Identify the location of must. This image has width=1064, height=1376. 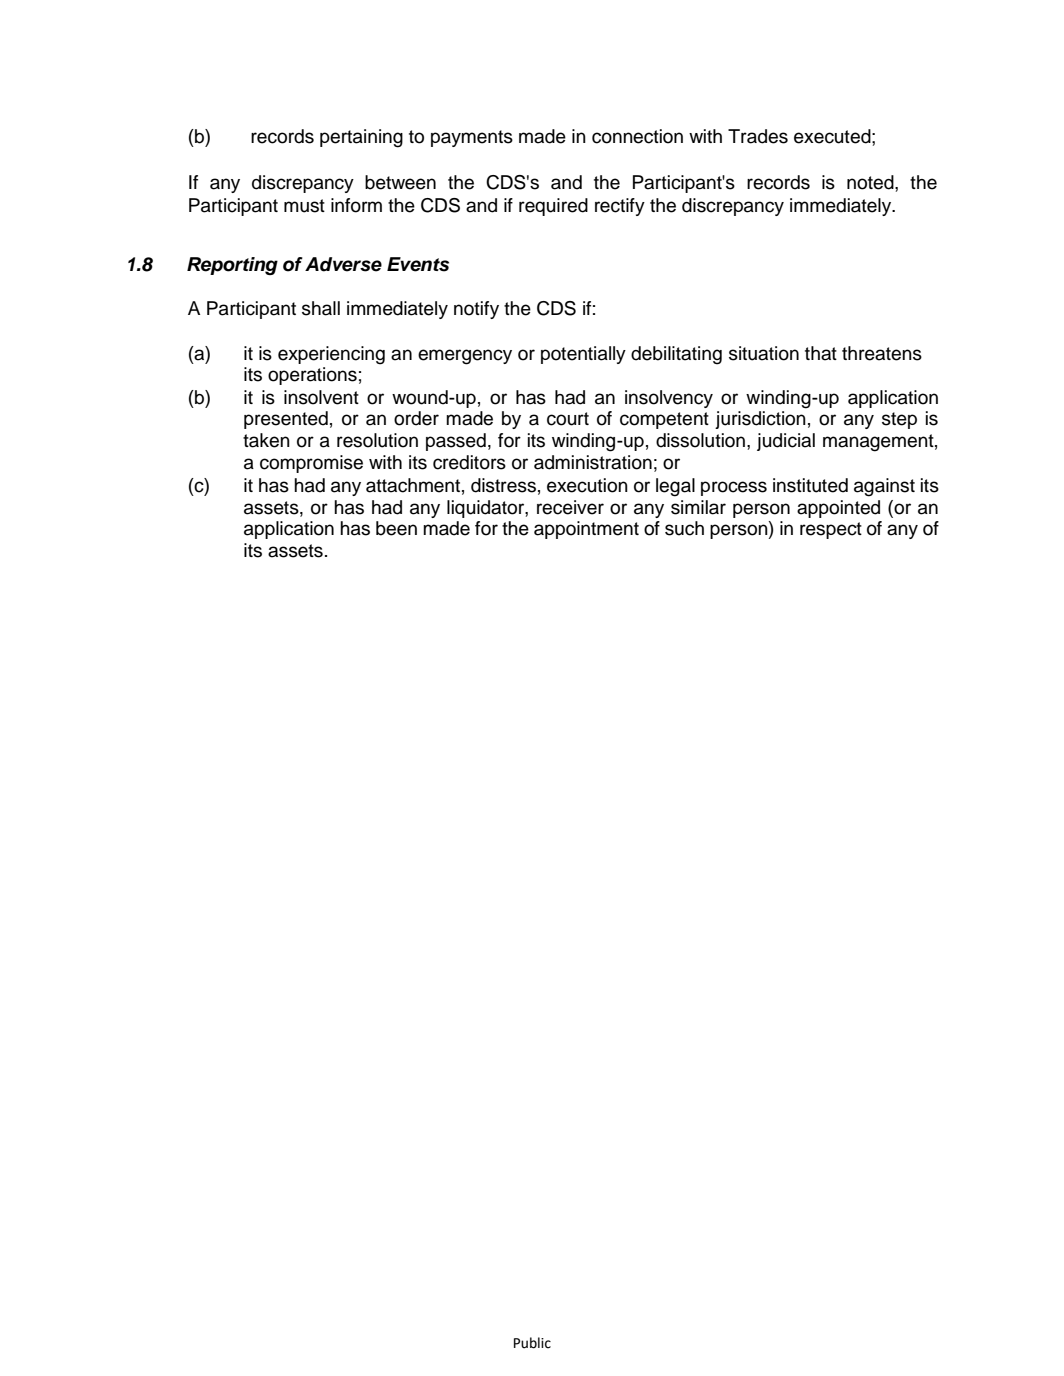
(304, 206).
